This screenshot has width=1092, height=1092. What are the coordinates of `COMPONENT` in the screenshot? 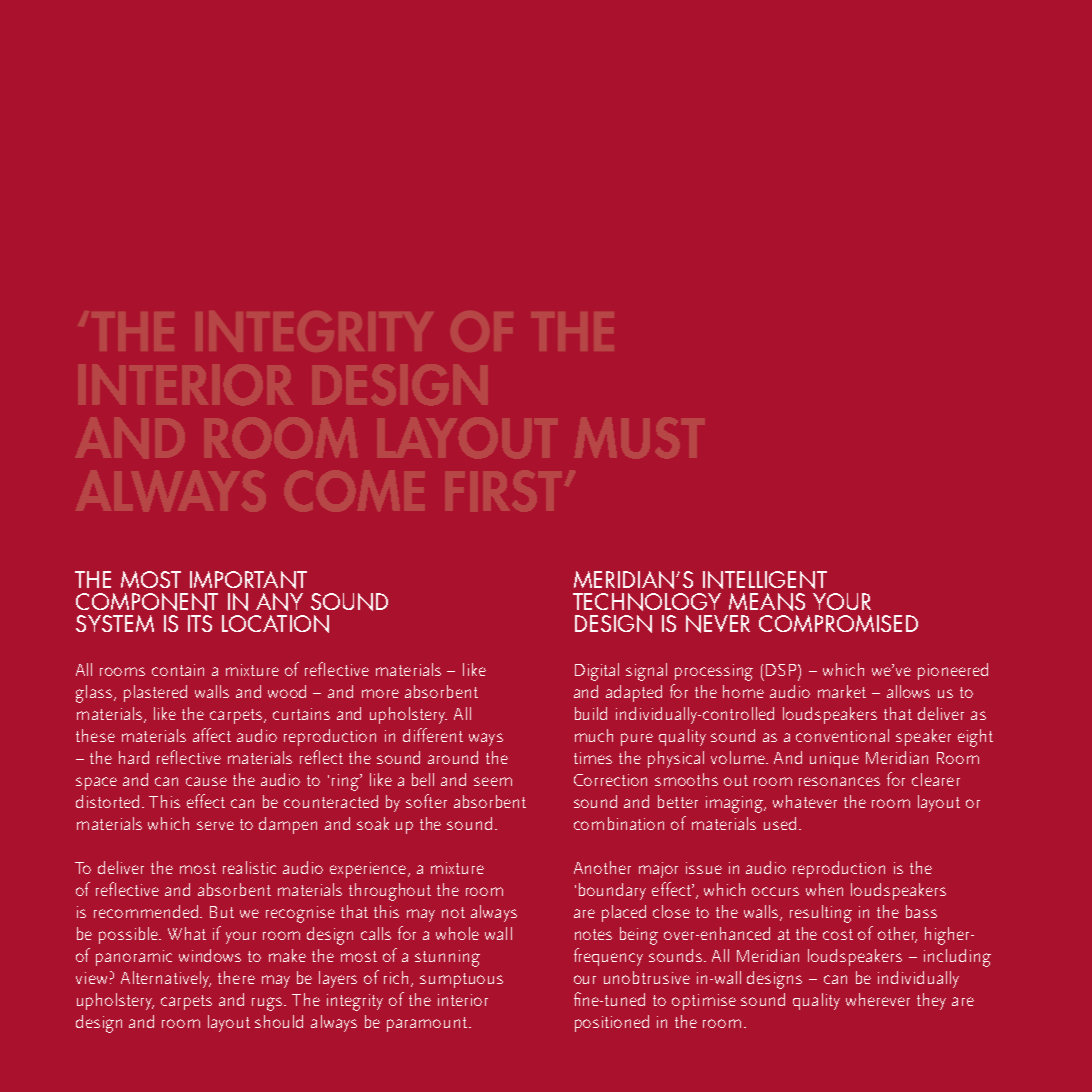 It's located at (147, 602).
